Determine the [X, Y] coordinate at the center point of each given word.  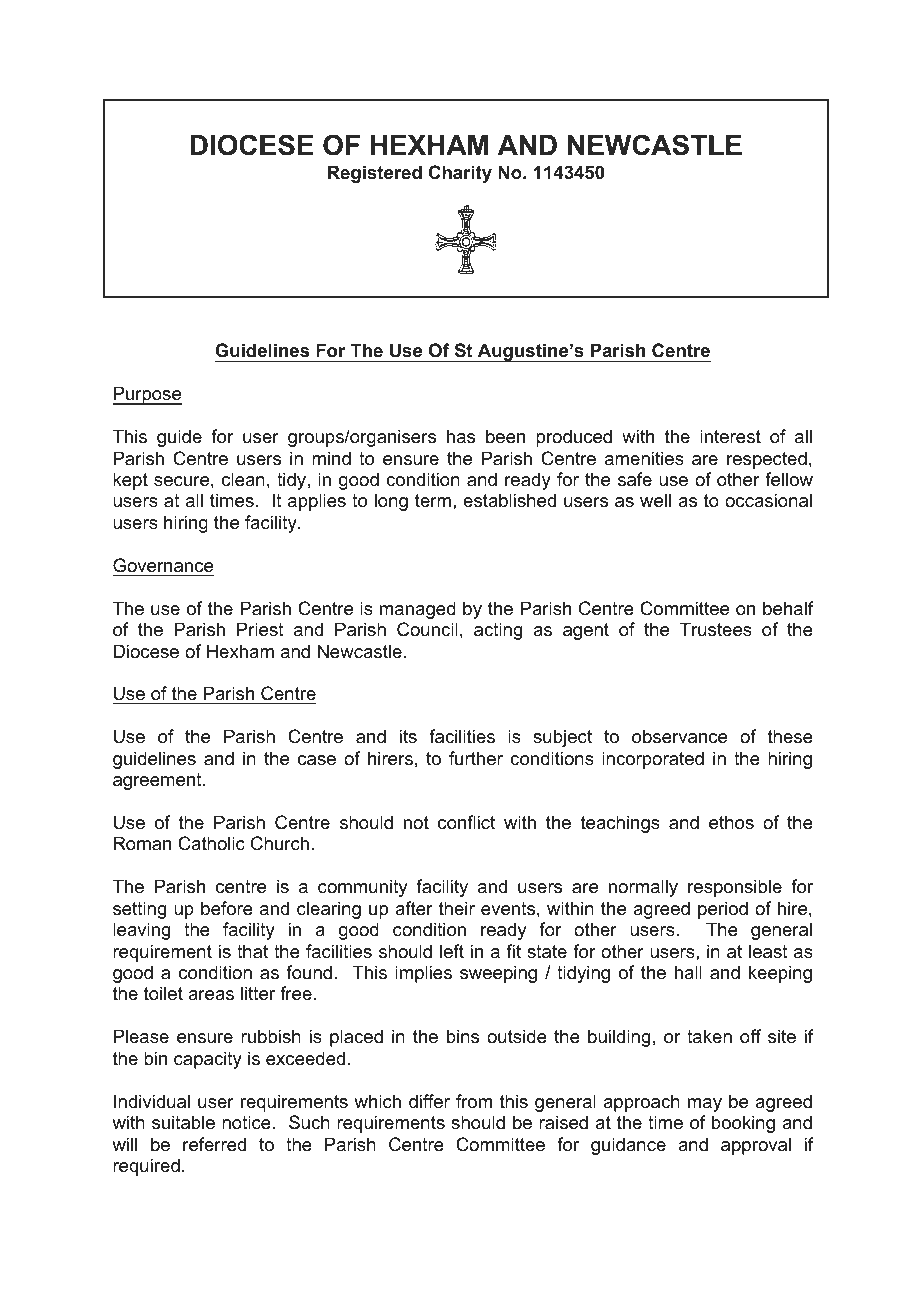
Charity [460, 174]
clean [243, 479]
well [655, 500]
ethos [731, 822]
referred [214, 1144]
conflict [466, 822]
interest [730, 436]
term [433, 500]
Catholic [211, 843]
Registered [375, 174]
